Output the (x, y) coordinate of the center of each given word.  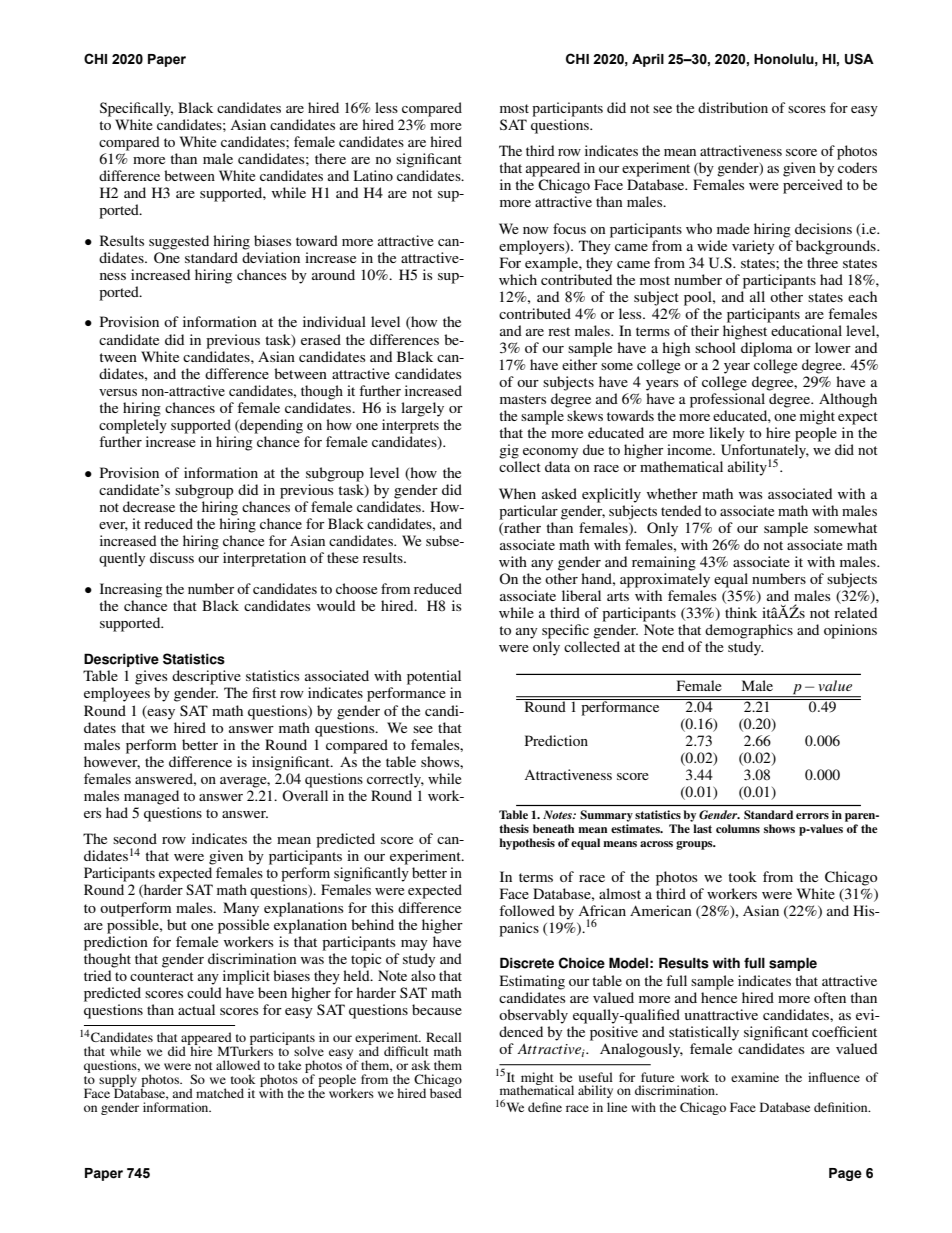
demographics (749, 631)
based (446, 1092)
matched (220, 1093)
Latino (373, 175)
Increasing (131, 590)
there (330, 158)
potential (434, 677)
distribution (733, 107)
